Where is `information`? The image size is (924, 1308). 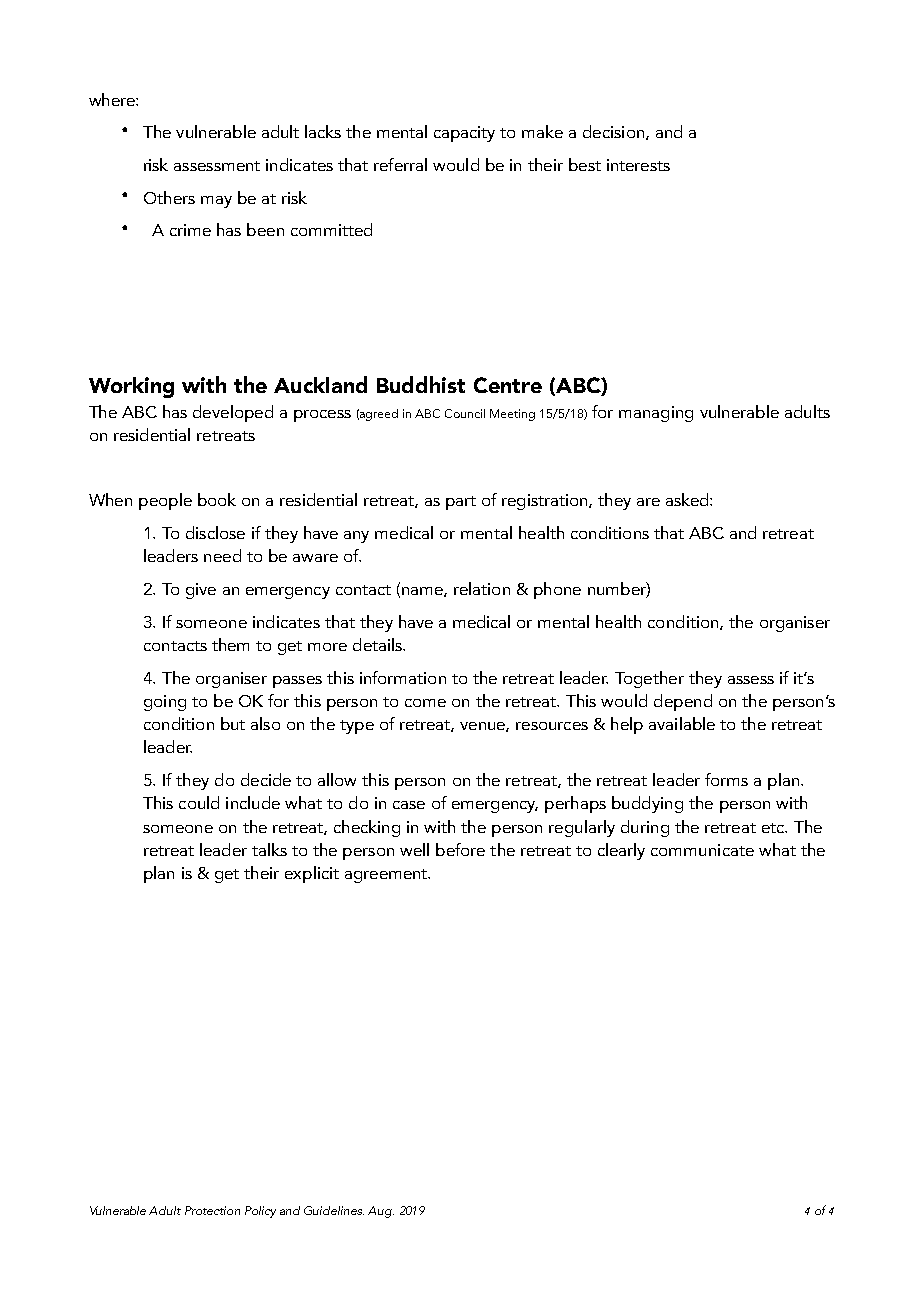
information is located at coordinates (403, 677).
